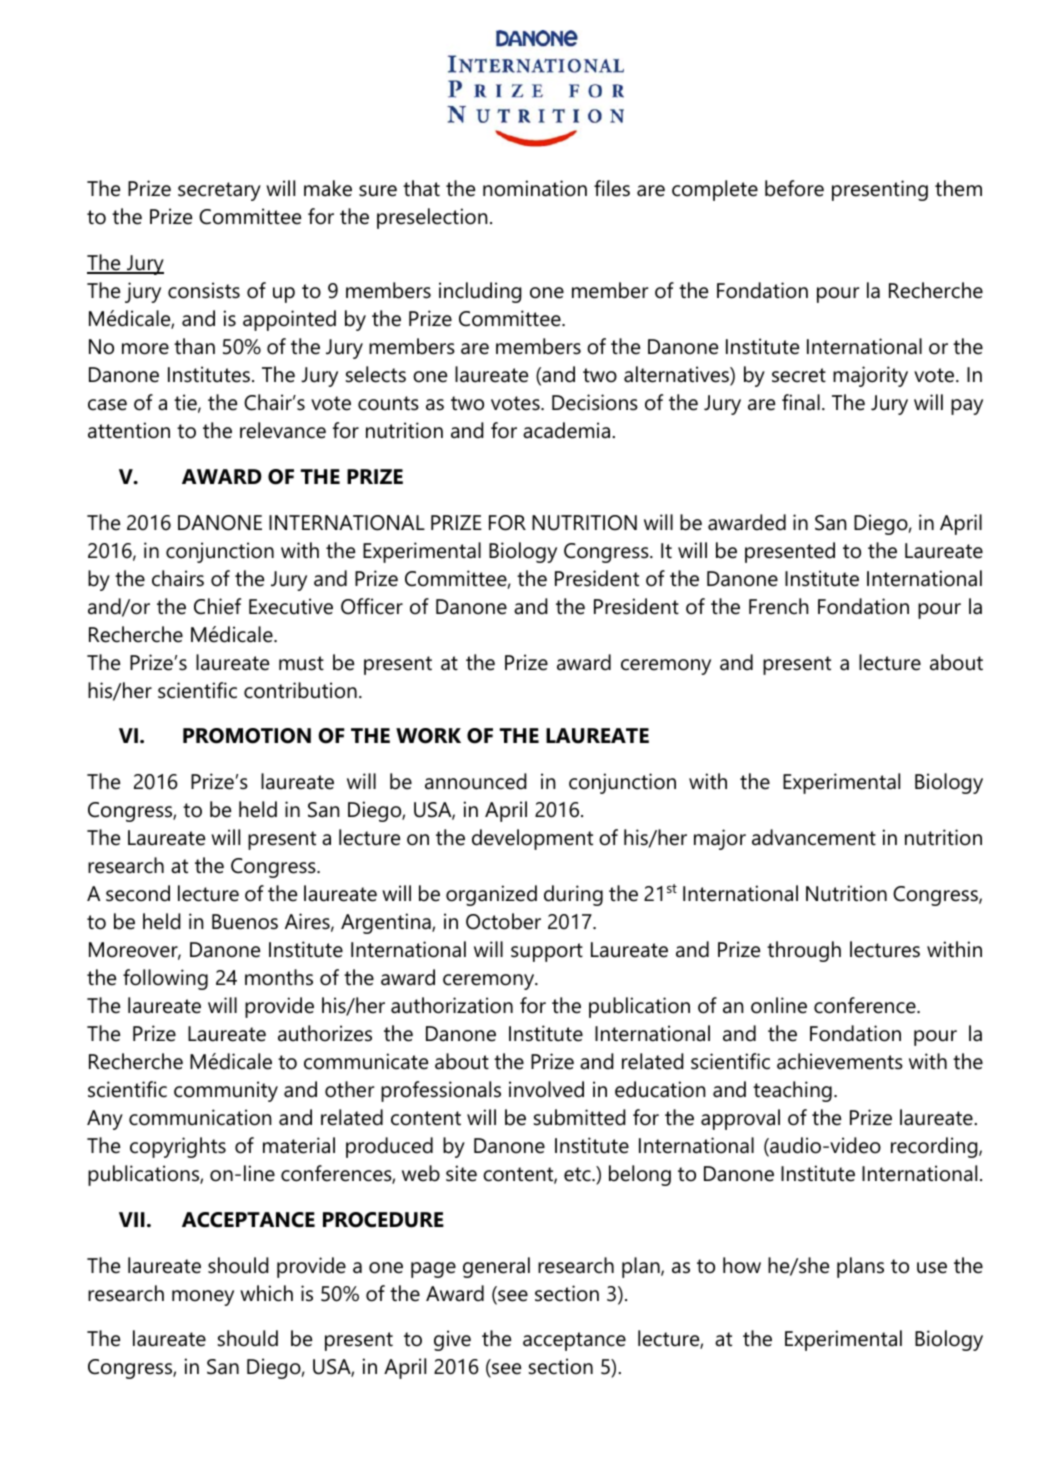 The image size is (1045, 1479). I want to click on final, so click(801, 402).
